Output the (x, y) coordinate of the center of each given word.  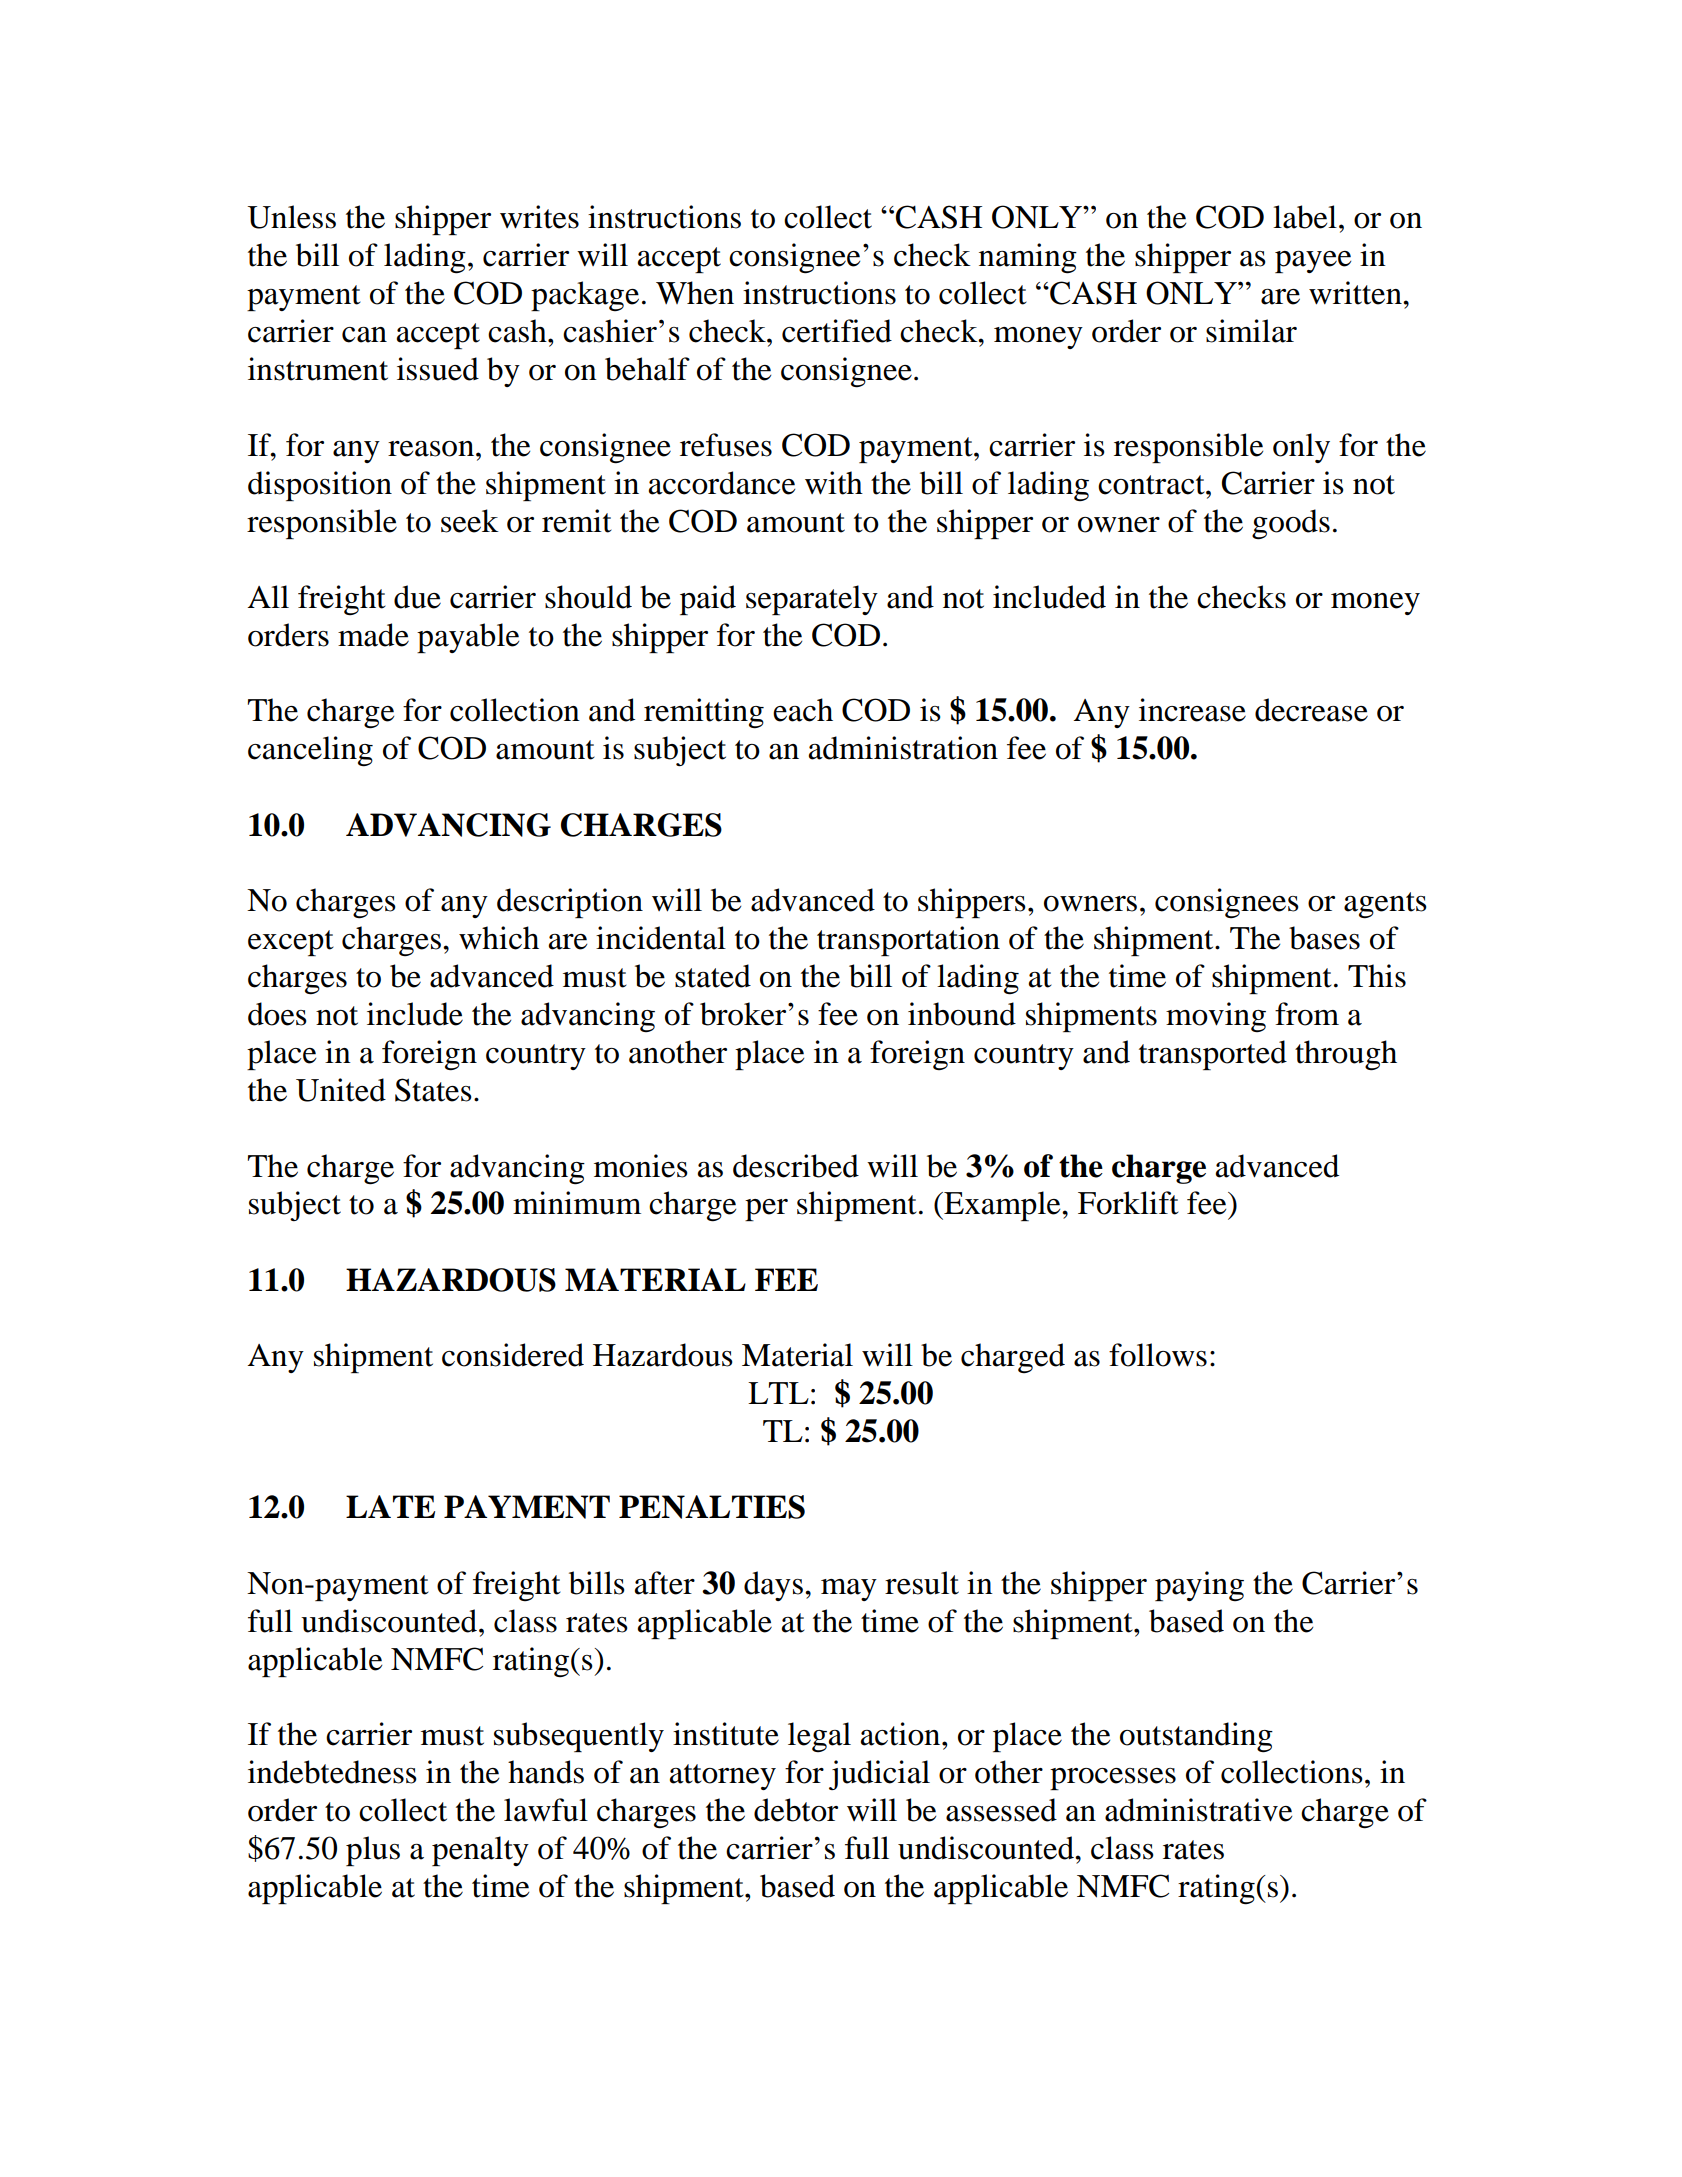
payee (1313, 262)
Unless (291, 217)
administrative (1198, 1810)
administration (903, 748)
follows (1158, 1355)
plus (373, 1851)
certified (837, 331)
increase (1192, 710)
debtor (796, 1810)
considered (513, 1355)
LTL (778, 1393)
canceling (310, 751)
